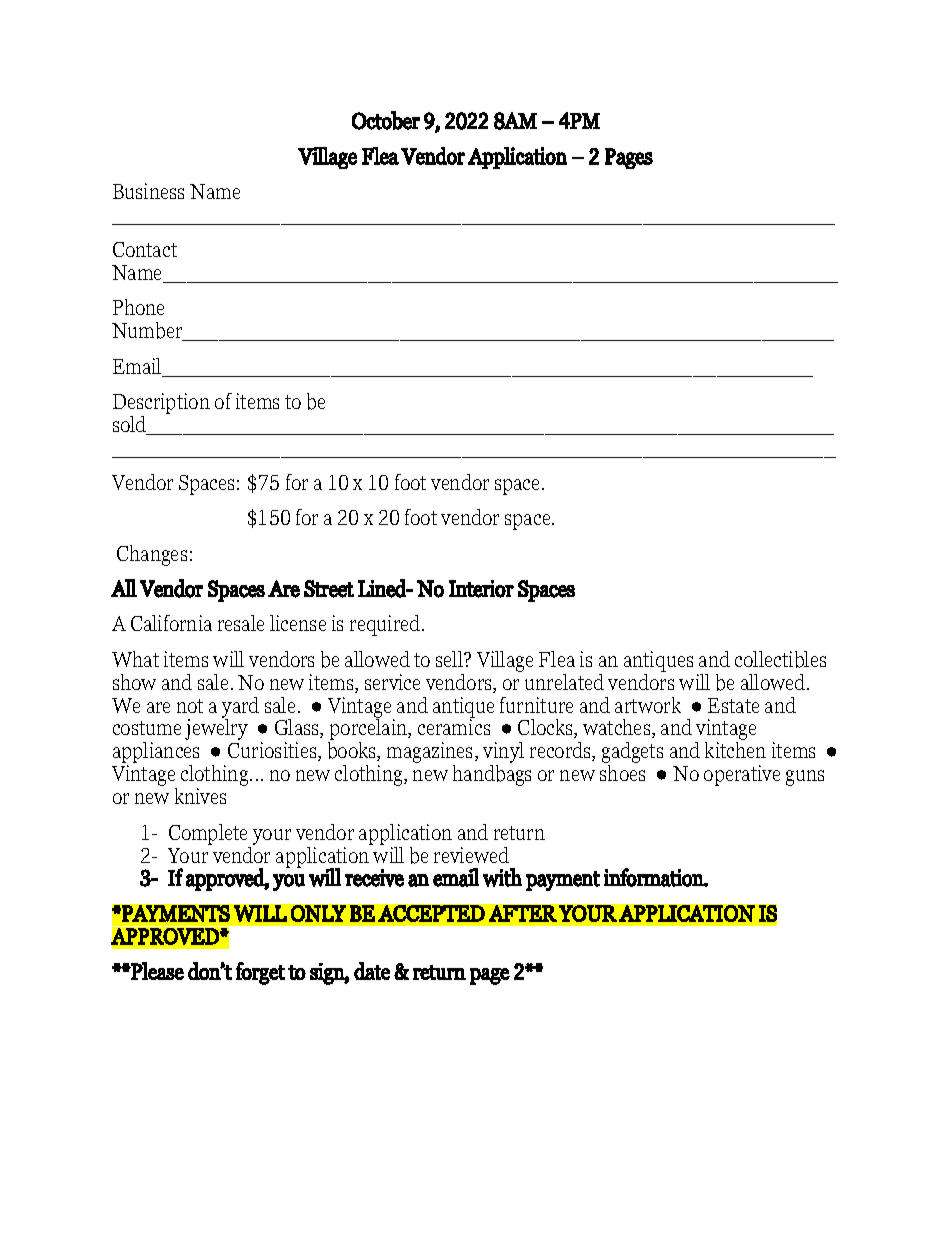 The height and width of the image is (1233, 952). What do you see at coordinates (481, 589) in the image?
I see `Interior` at bounding box center [481, 589].
